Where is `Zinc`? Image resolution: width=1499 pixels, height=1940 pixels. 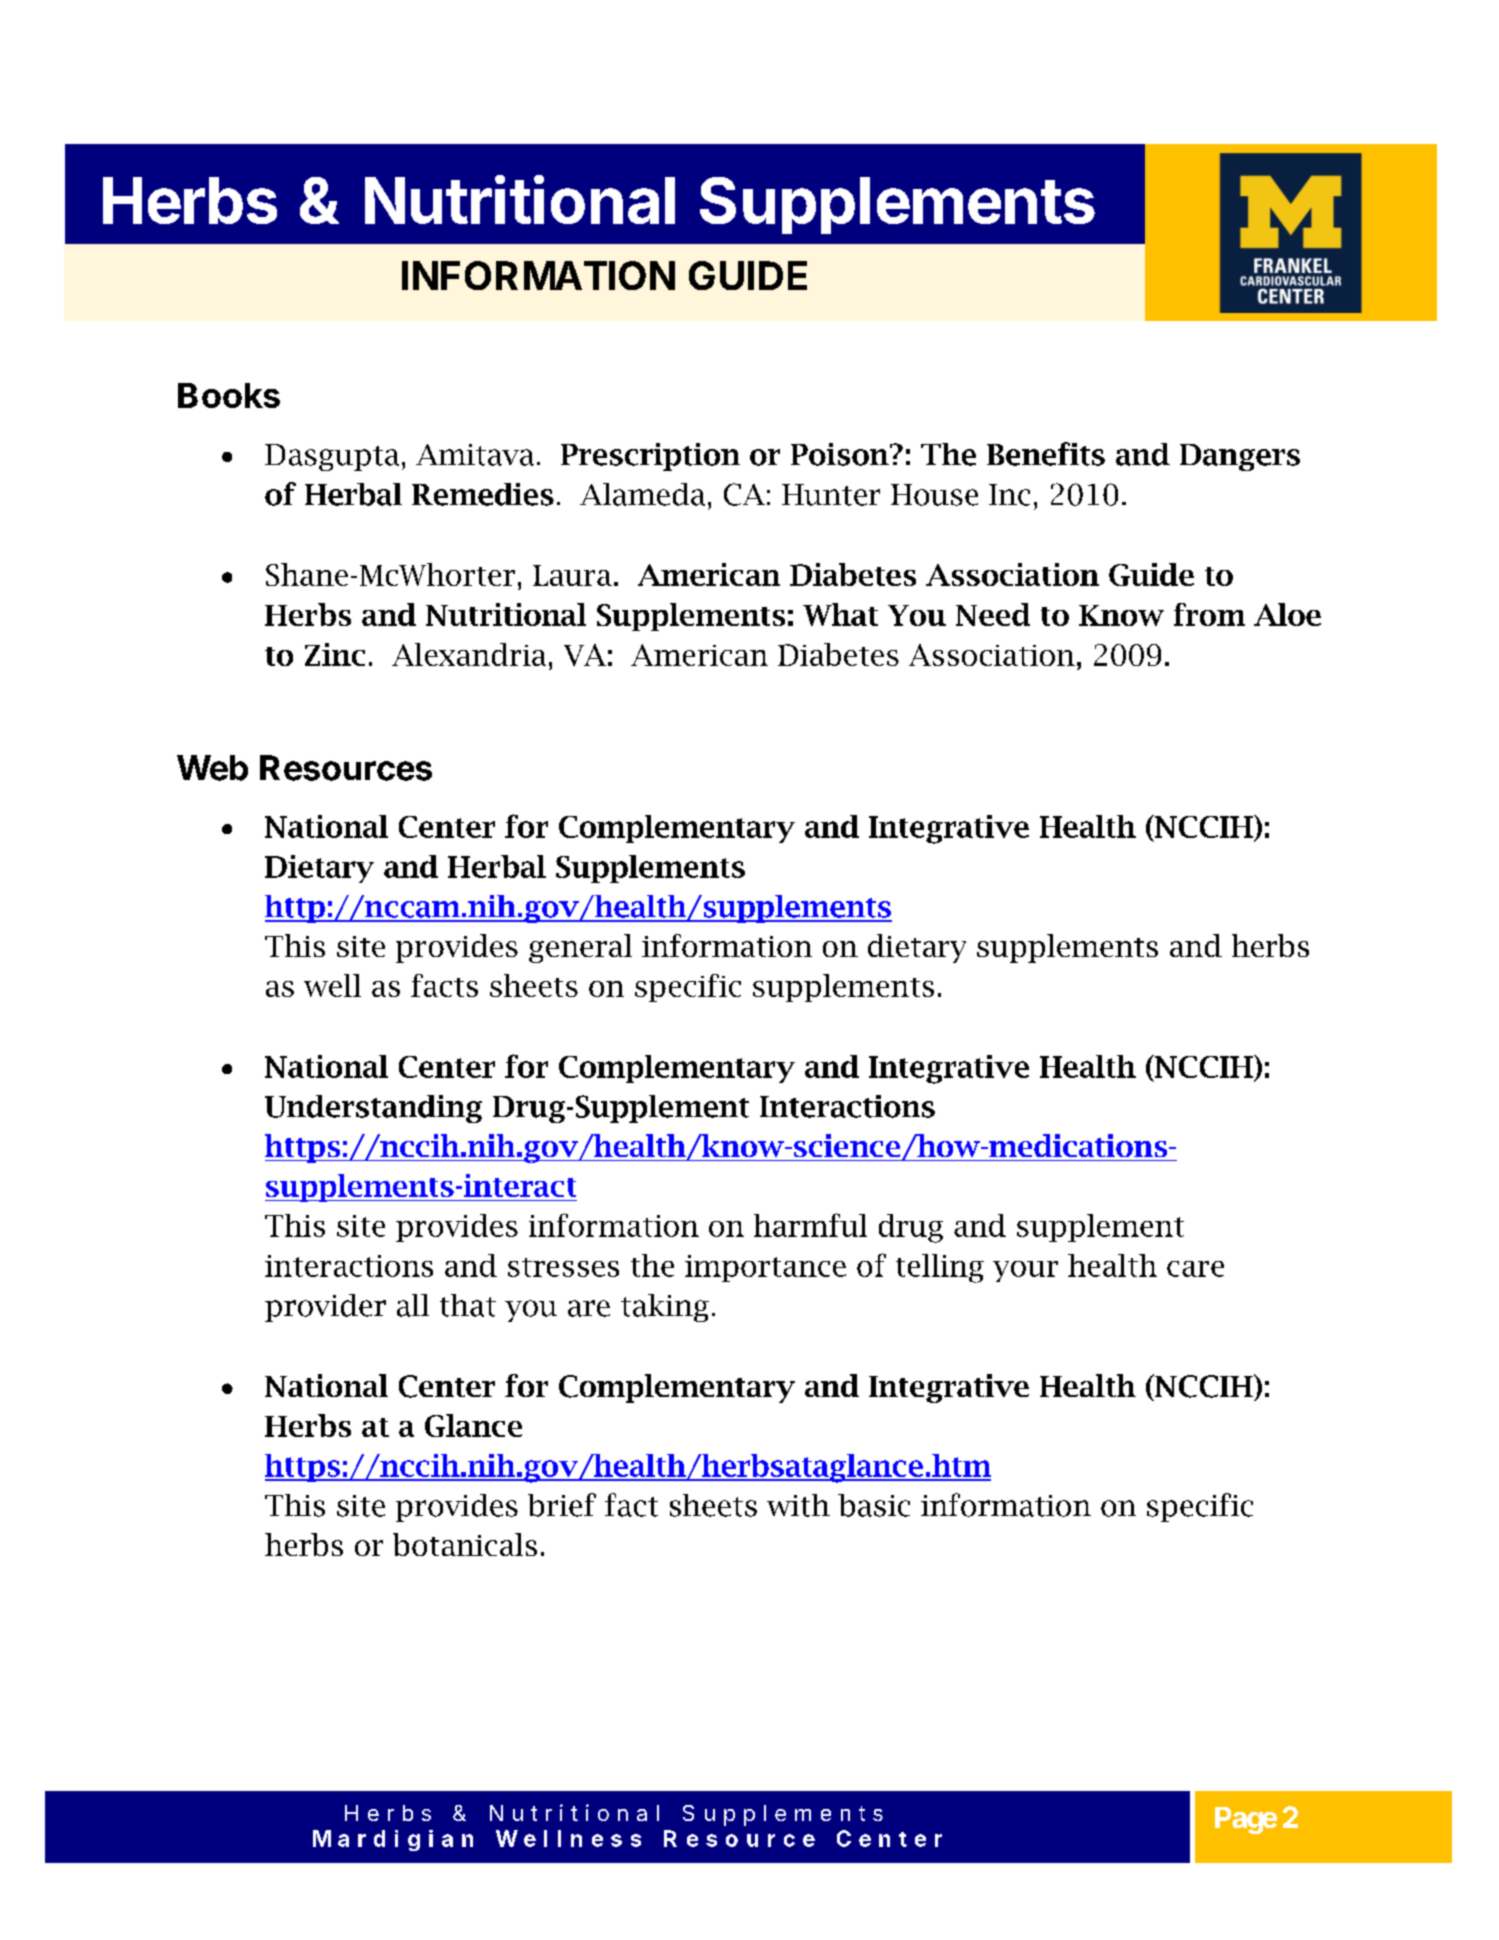
Zinc is located at coordinates (335, 654).
